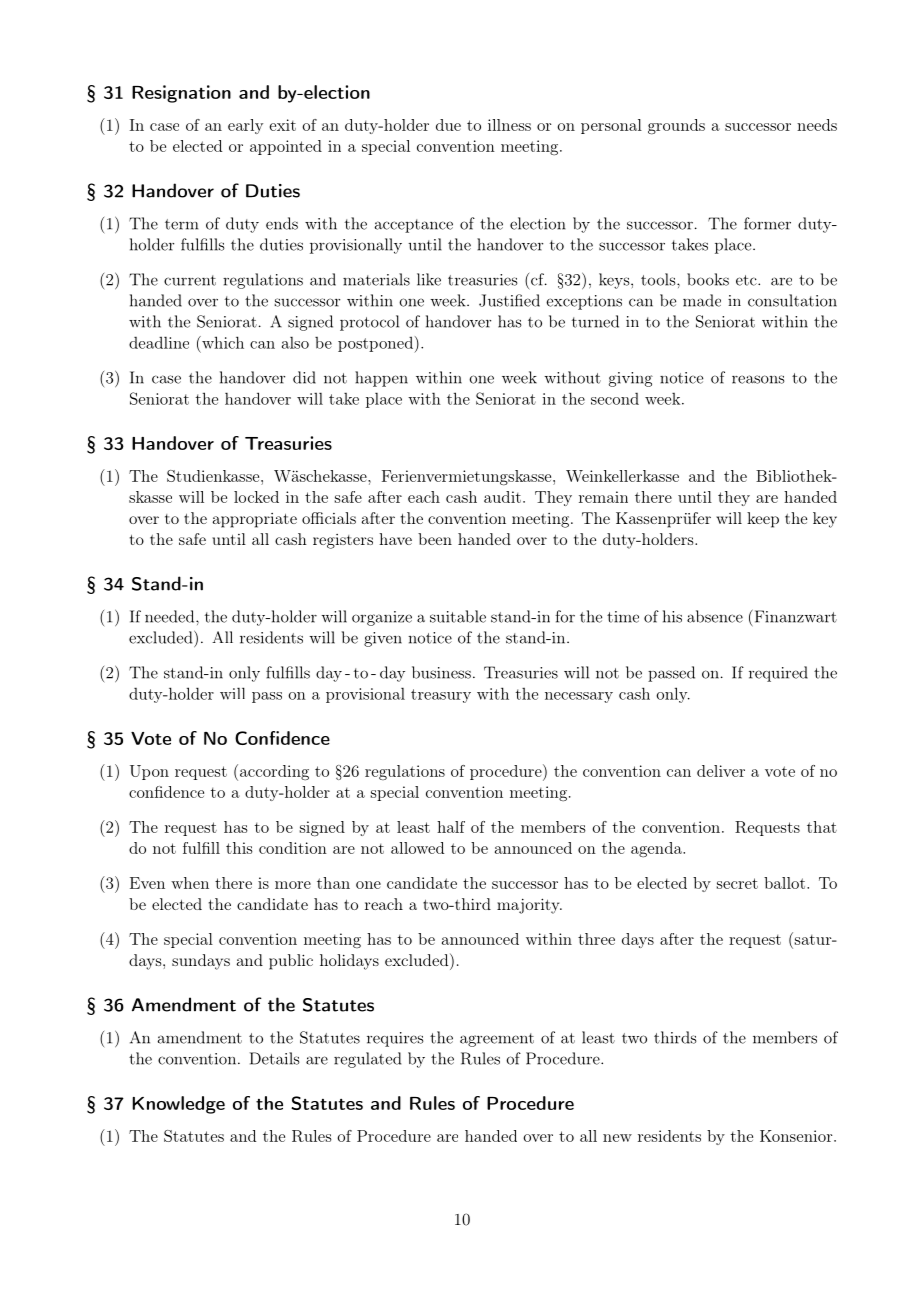 Image resolution: width=924 pixels, height=1308 pixels. What do you see at coordinates (676, 127) in the screenshot?
I see `grounds` at bounding box center [676, 127].
